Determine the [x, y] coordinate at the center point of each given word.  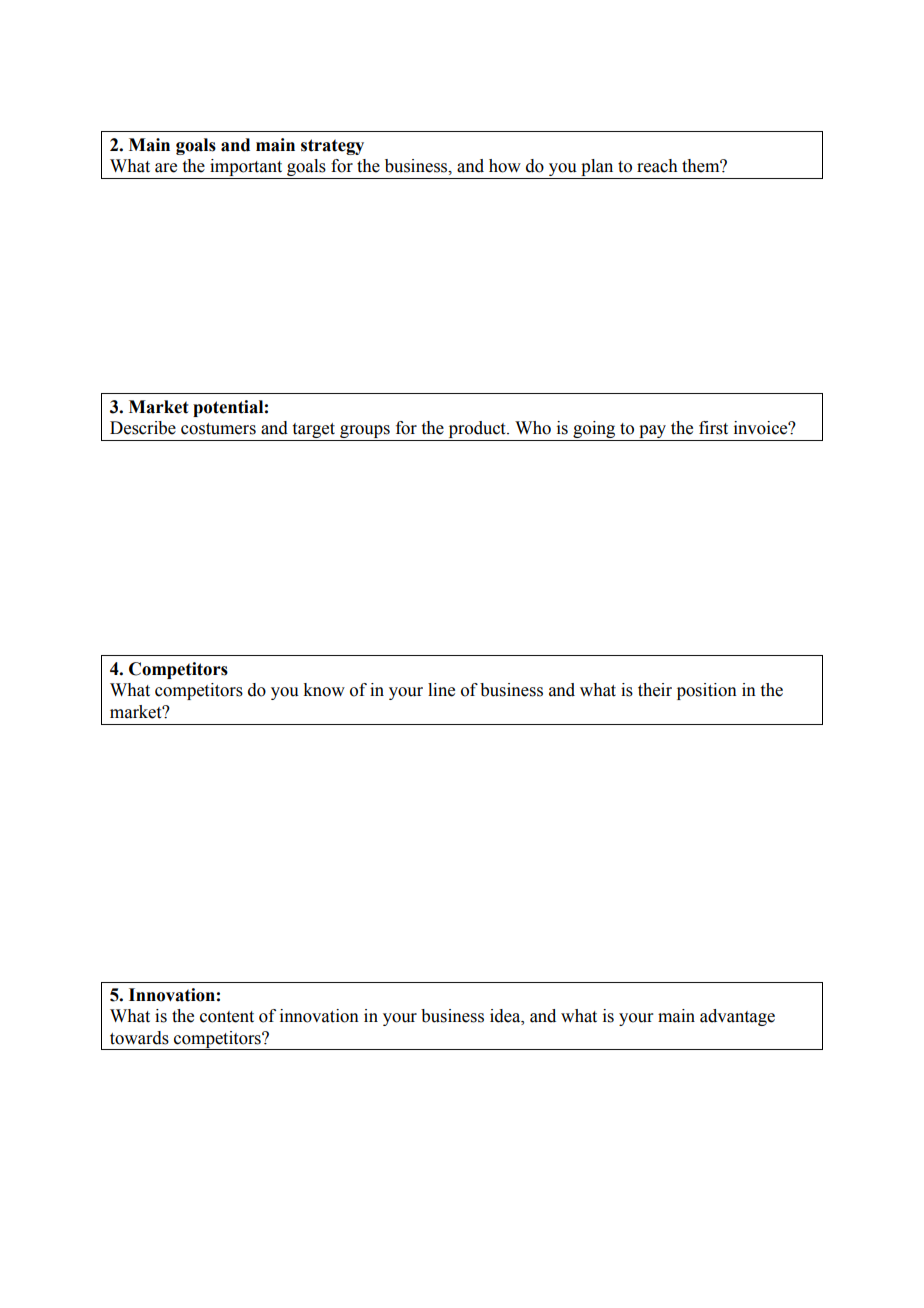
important [246, 169]
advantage [737, 1017]
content [227, 1017]
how [505, 166]
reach [657, 166]
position [707, 691]
